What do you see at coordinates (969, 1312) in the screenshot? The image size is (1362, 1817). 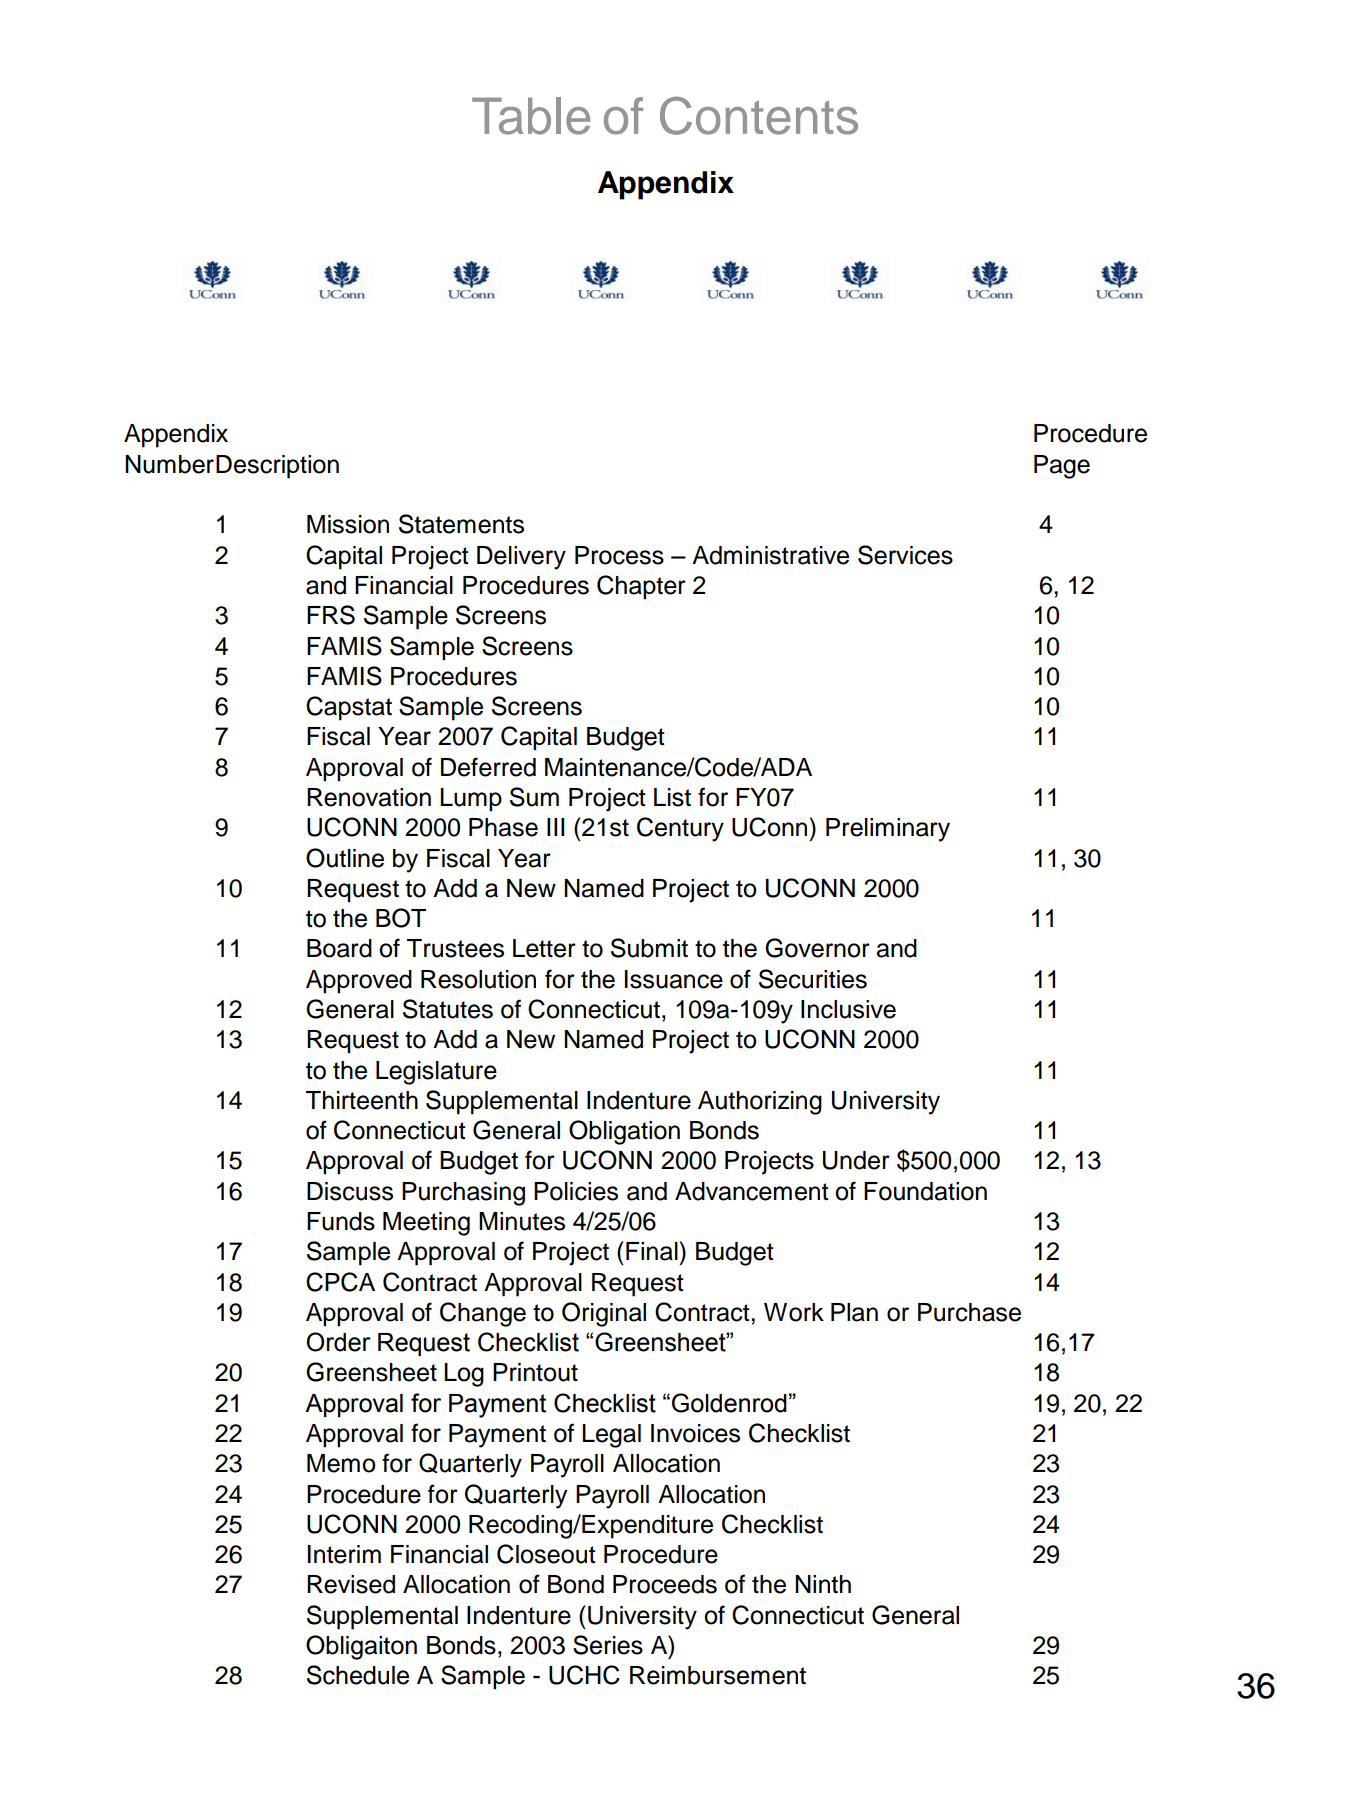 I see `Purchase` at bounding box center [969, 1312].
